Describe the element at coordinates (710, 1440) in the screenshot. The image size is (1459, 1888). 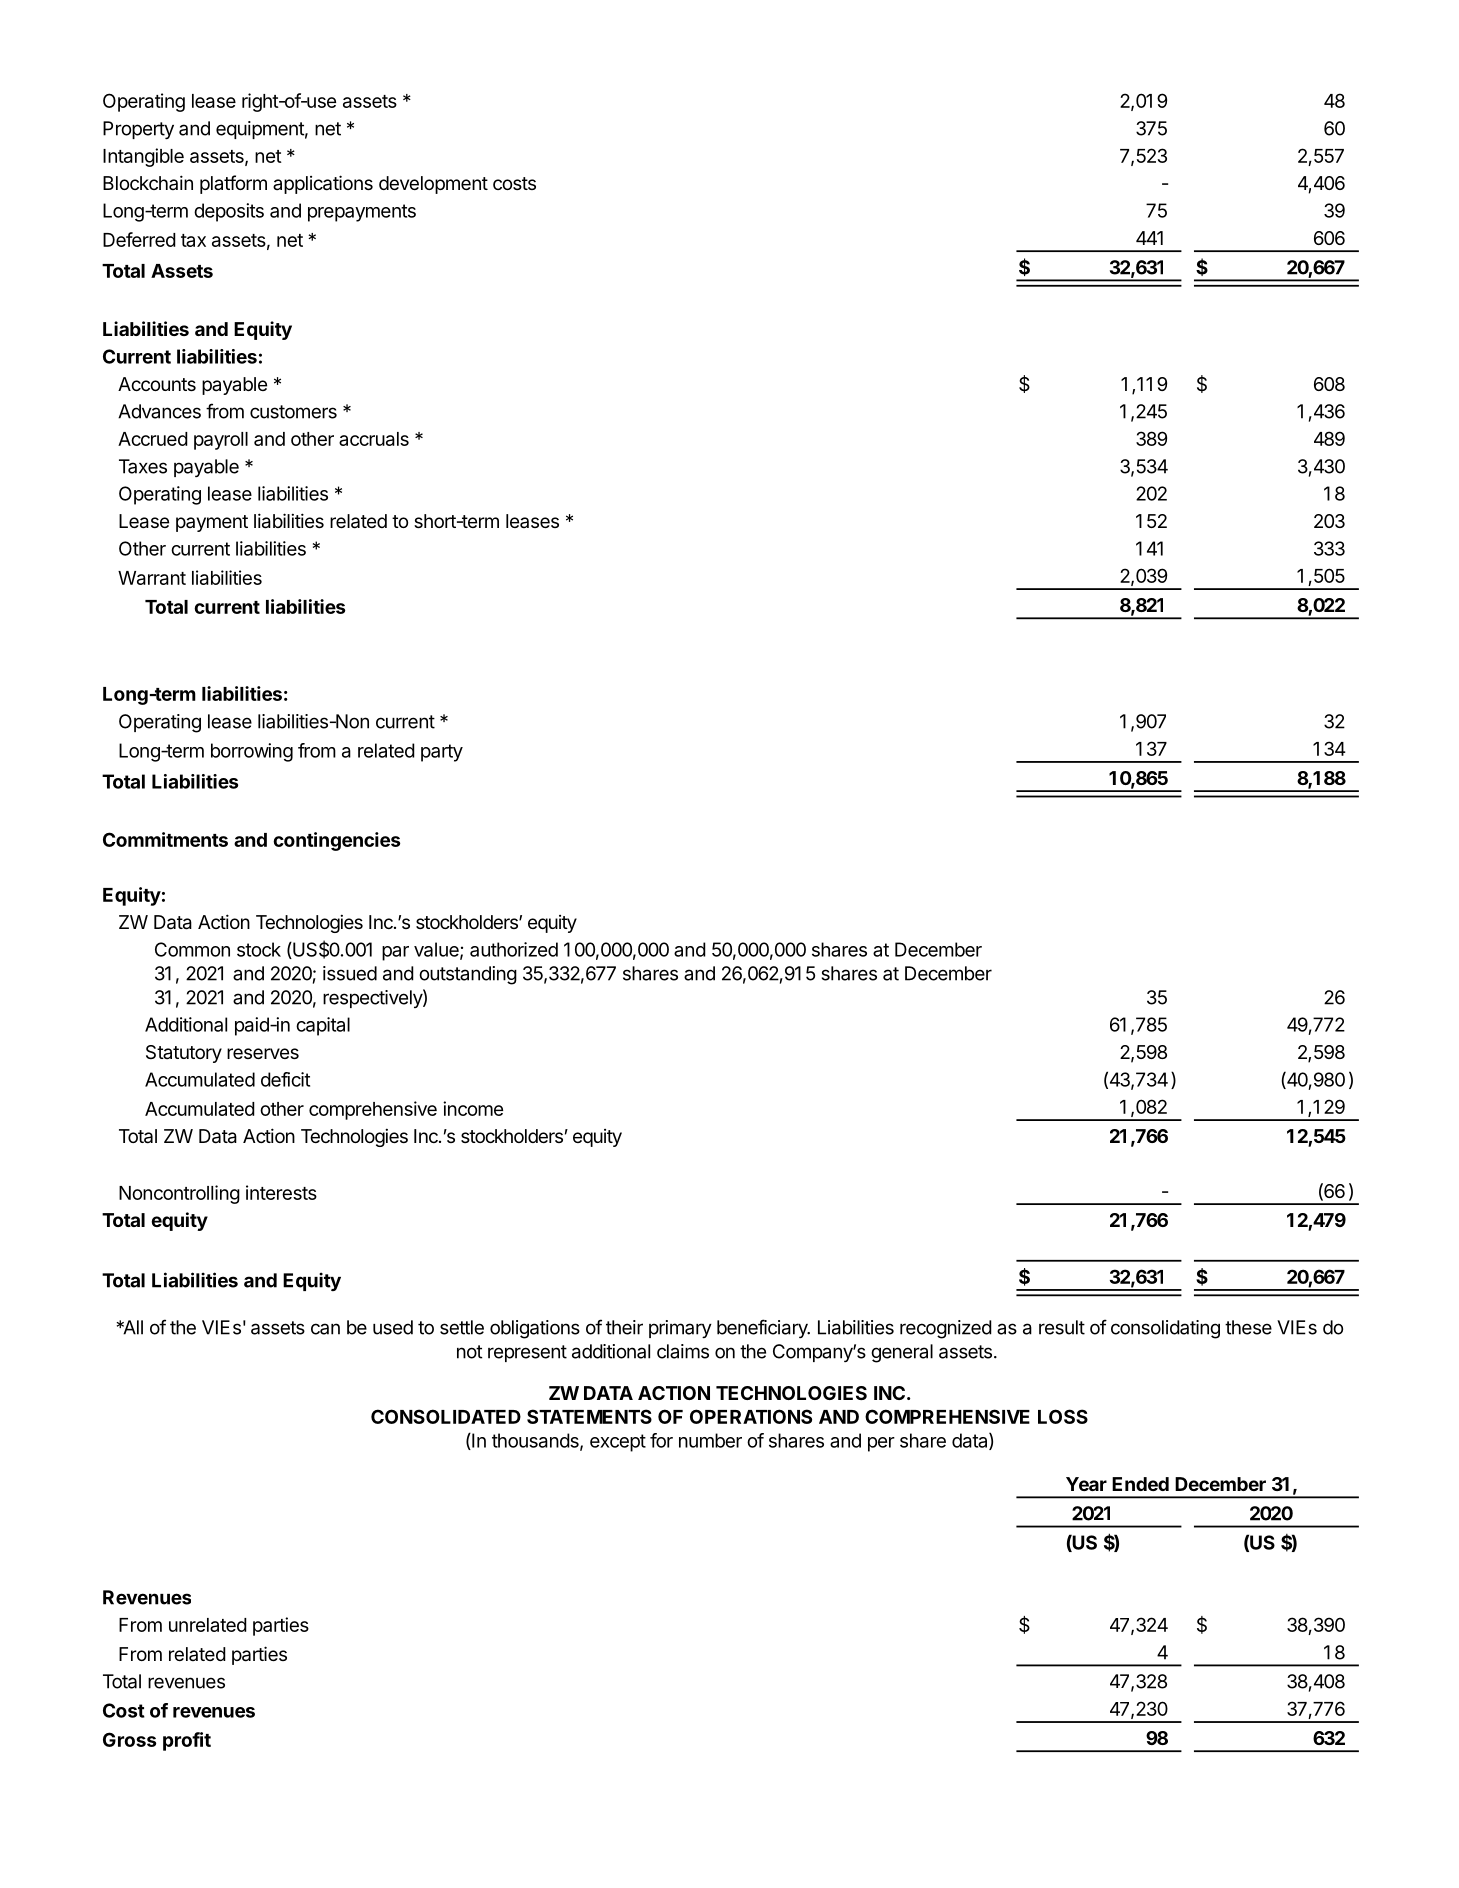
I see `number` at that location.
